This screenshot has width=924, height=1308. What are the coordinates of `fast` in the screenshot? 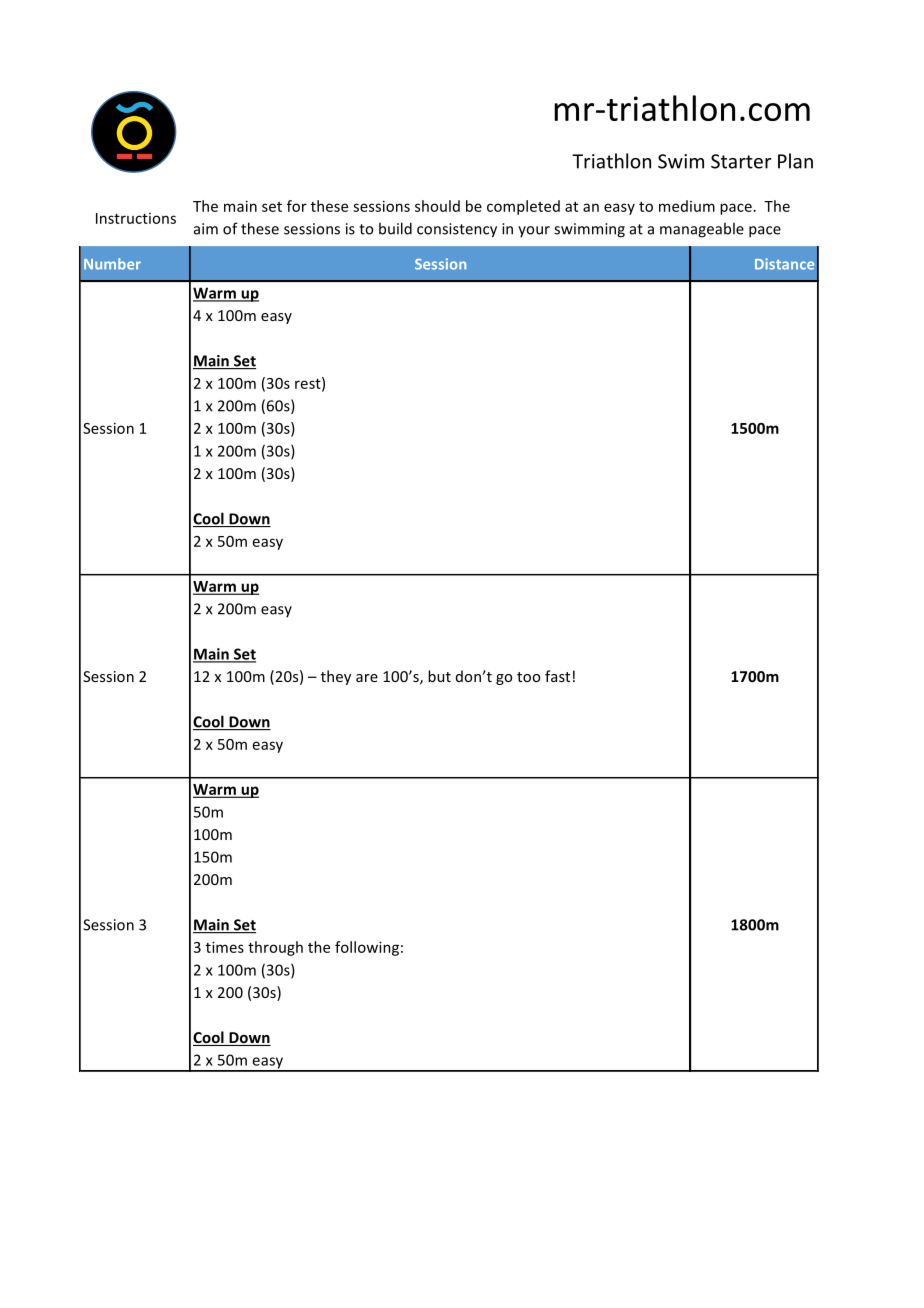 It's located at (557, 676).
